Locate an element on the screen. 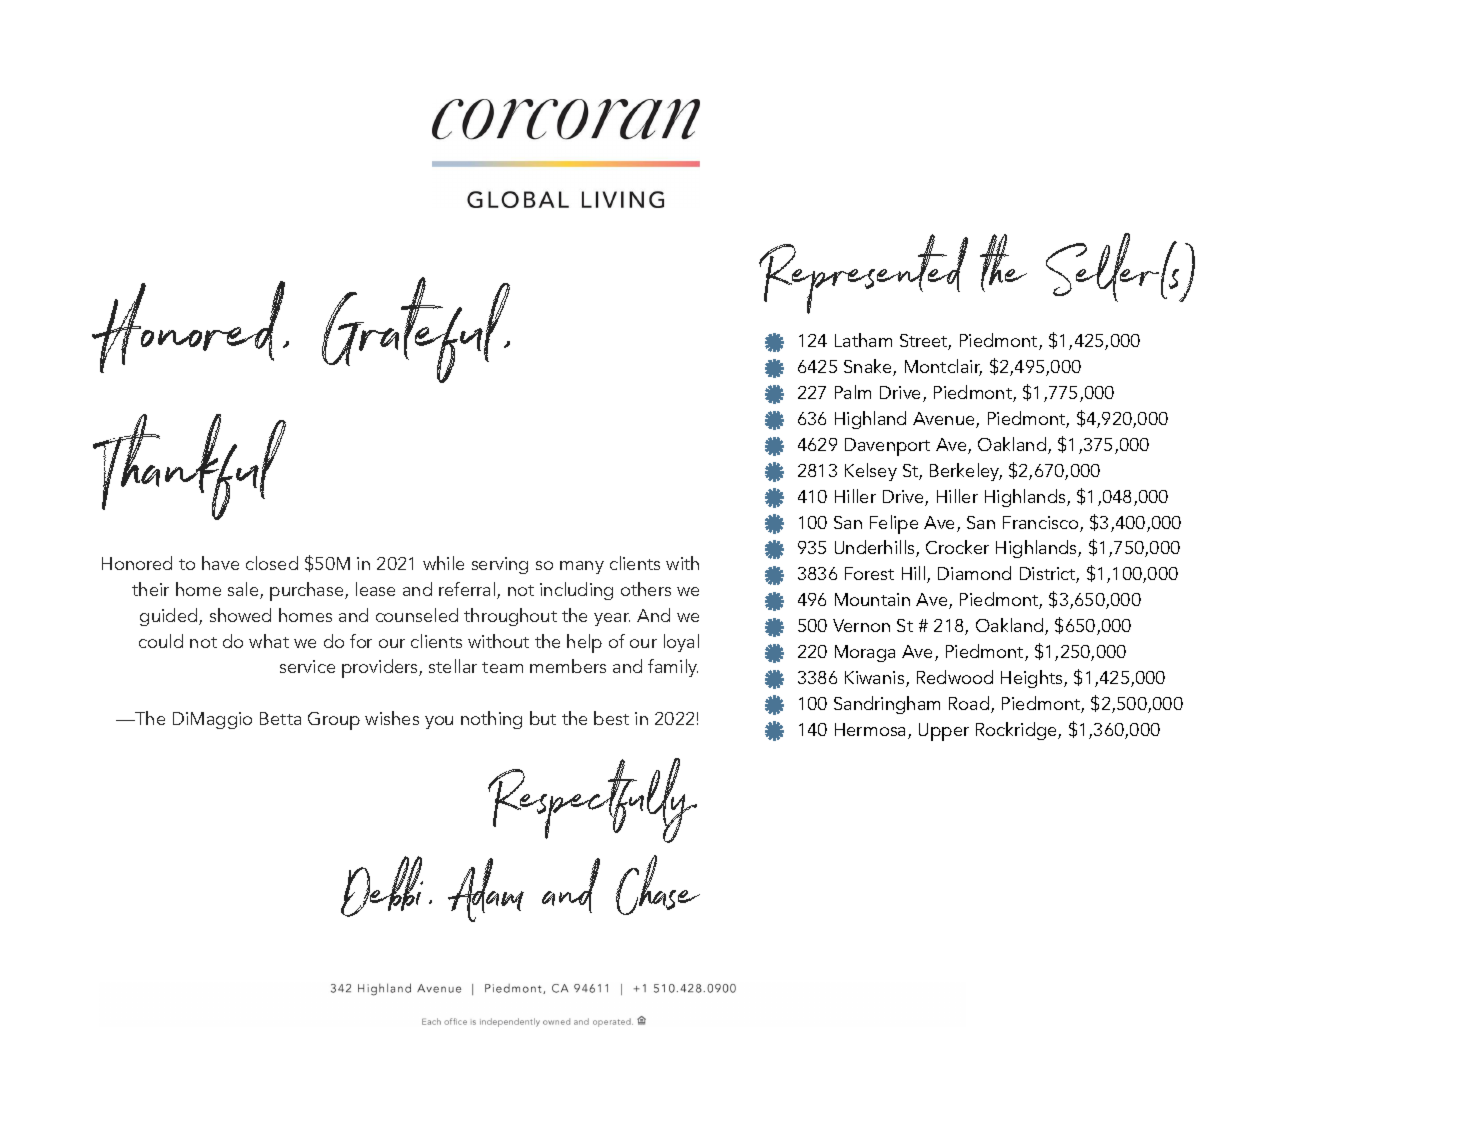  Palm is located at coordinates (853, 392).
